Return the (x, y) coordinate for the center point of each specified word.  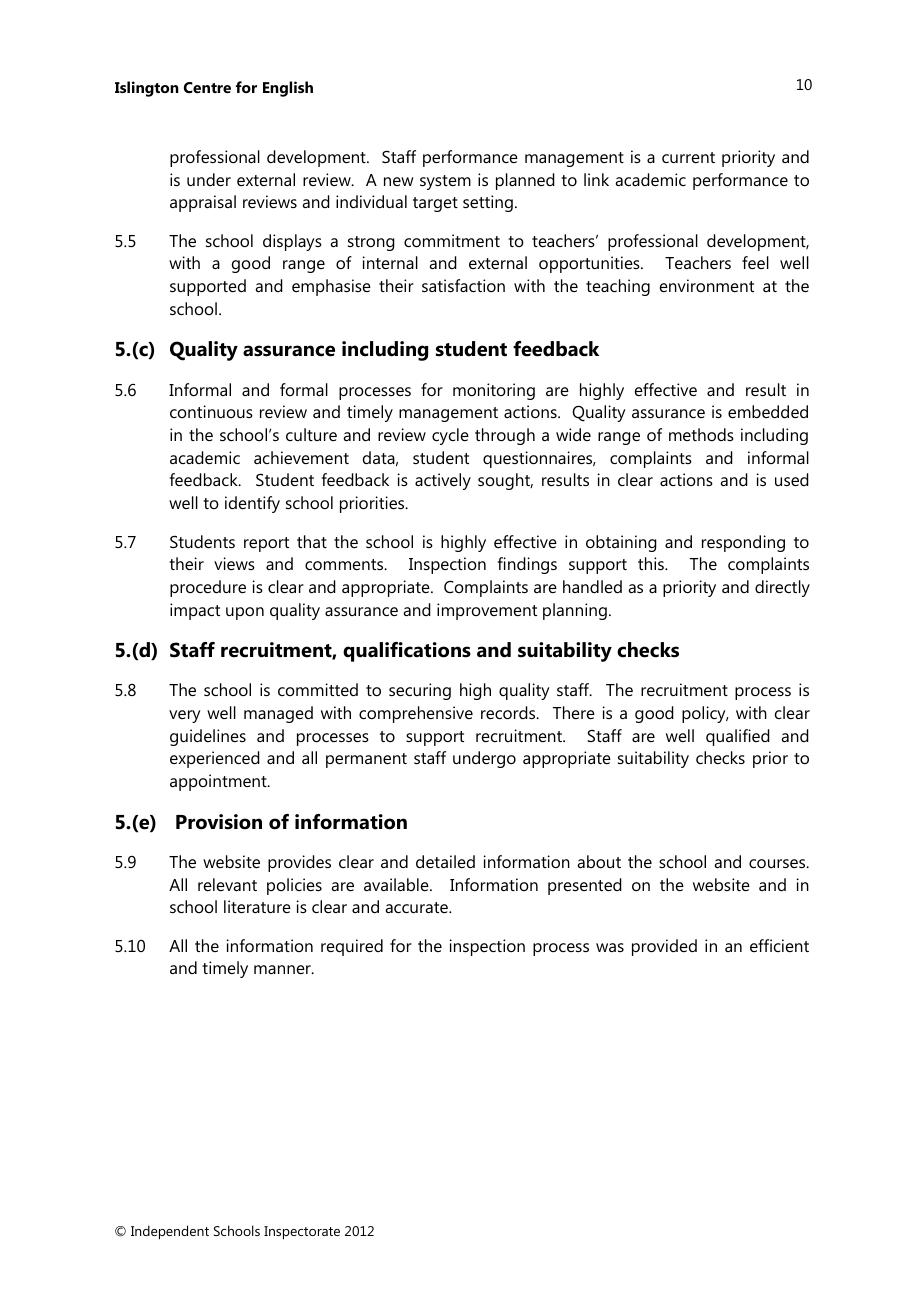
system (445, 182)
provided (664, 947)
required (352, 947)
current (688, 157)
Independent (170, 1232)
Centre (207, 87)
